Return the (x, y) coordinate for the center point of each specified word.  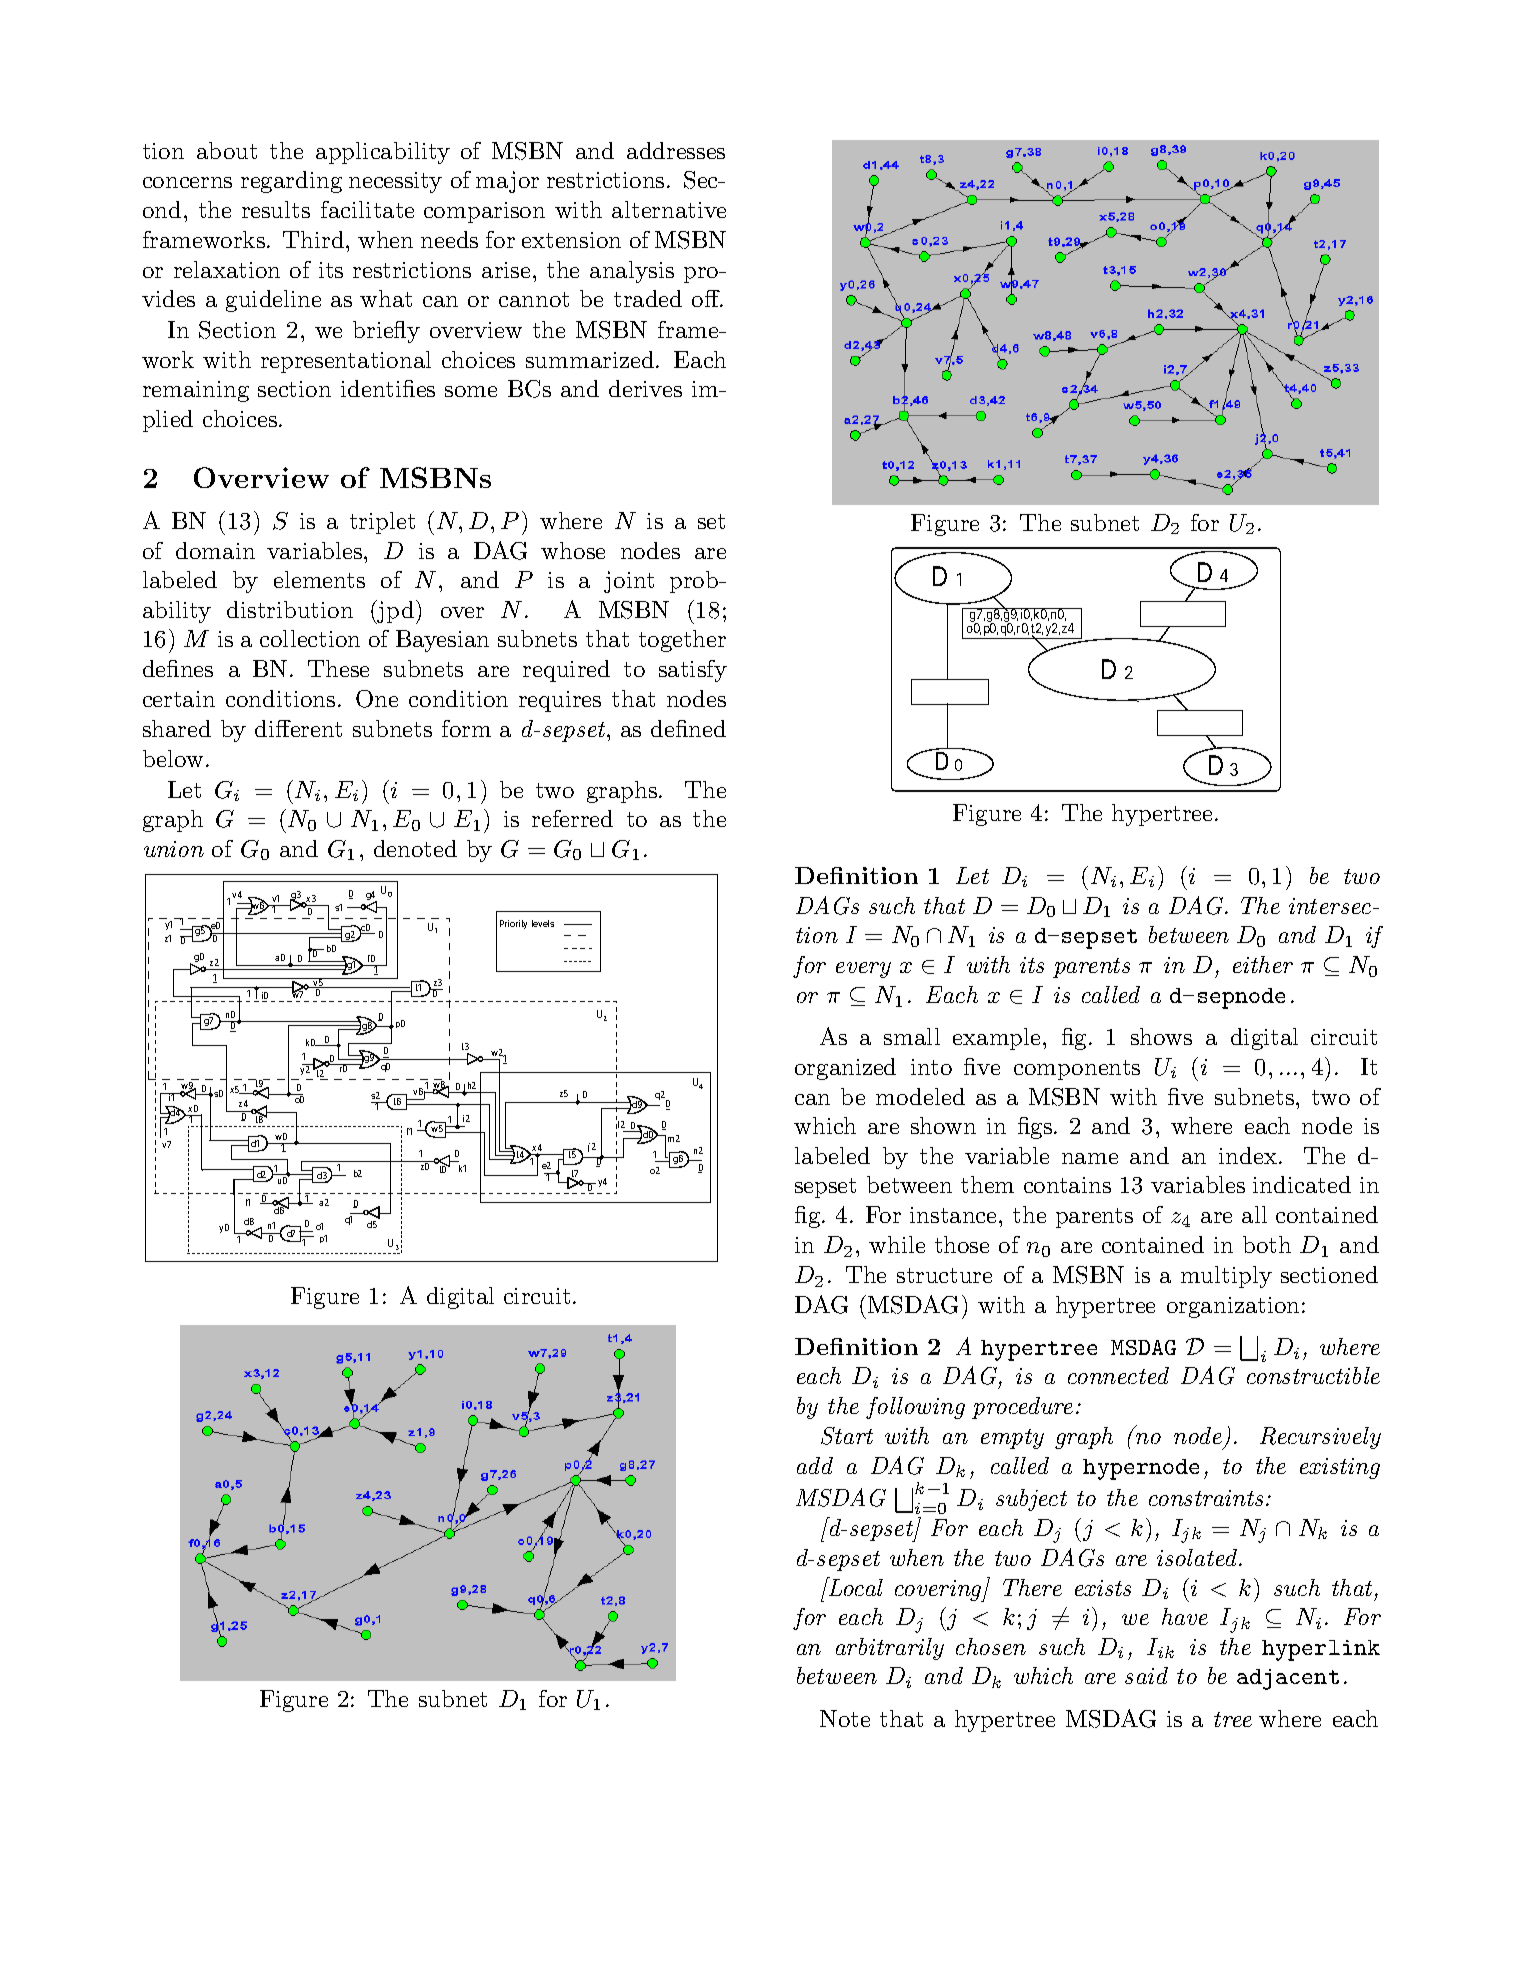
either (1263, 964)
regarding (291, 182)
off (707, 298)
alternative (669, 209)
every (863, 970)
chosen (991, 1646)
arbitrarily (890, 1649)
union (174, 849)
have (1185, 1616)
